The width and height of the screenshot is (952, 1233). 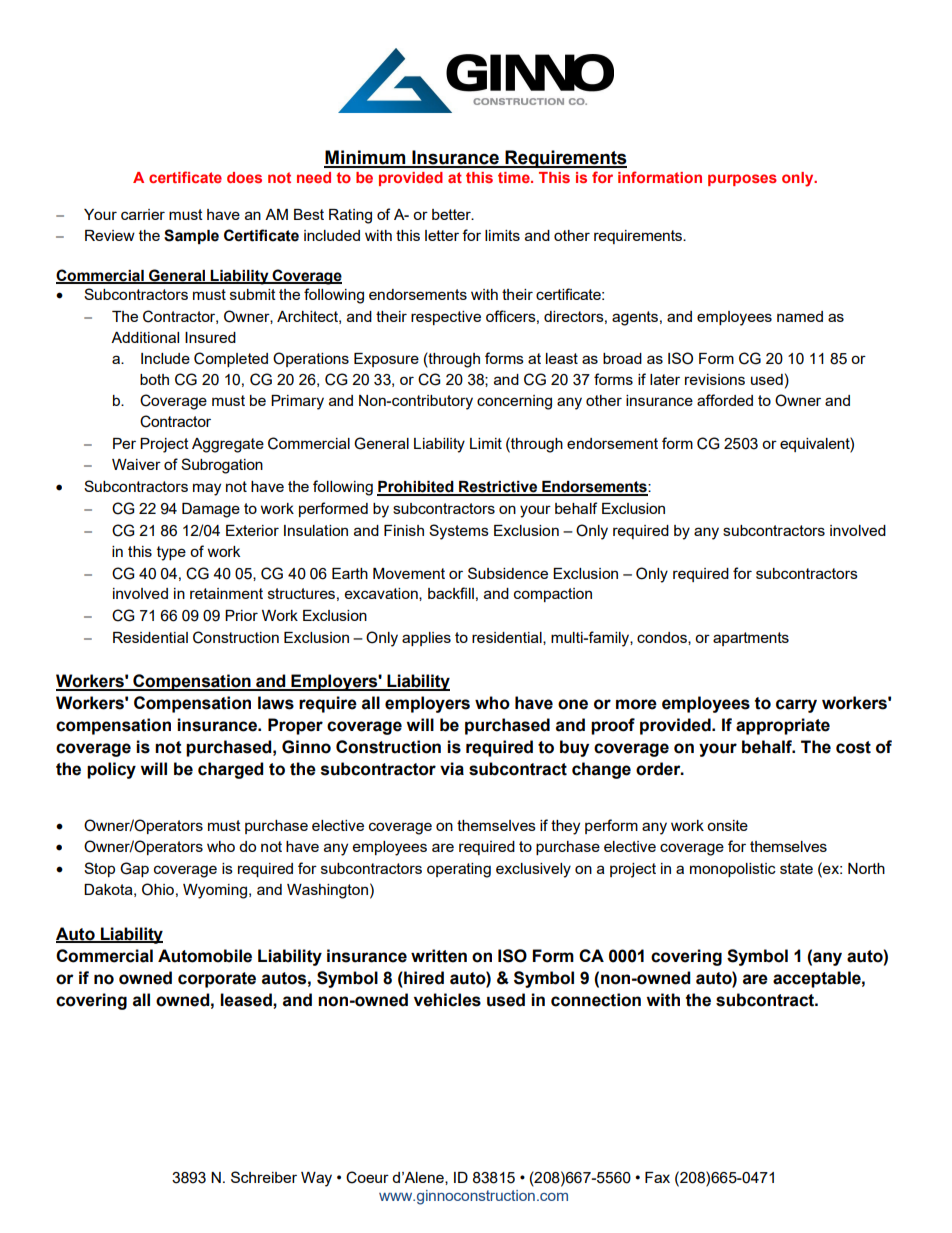 What do you see at coordinates (742, 180) in the screenshot?
I see `purposes` at bounding box center [742, 180].
